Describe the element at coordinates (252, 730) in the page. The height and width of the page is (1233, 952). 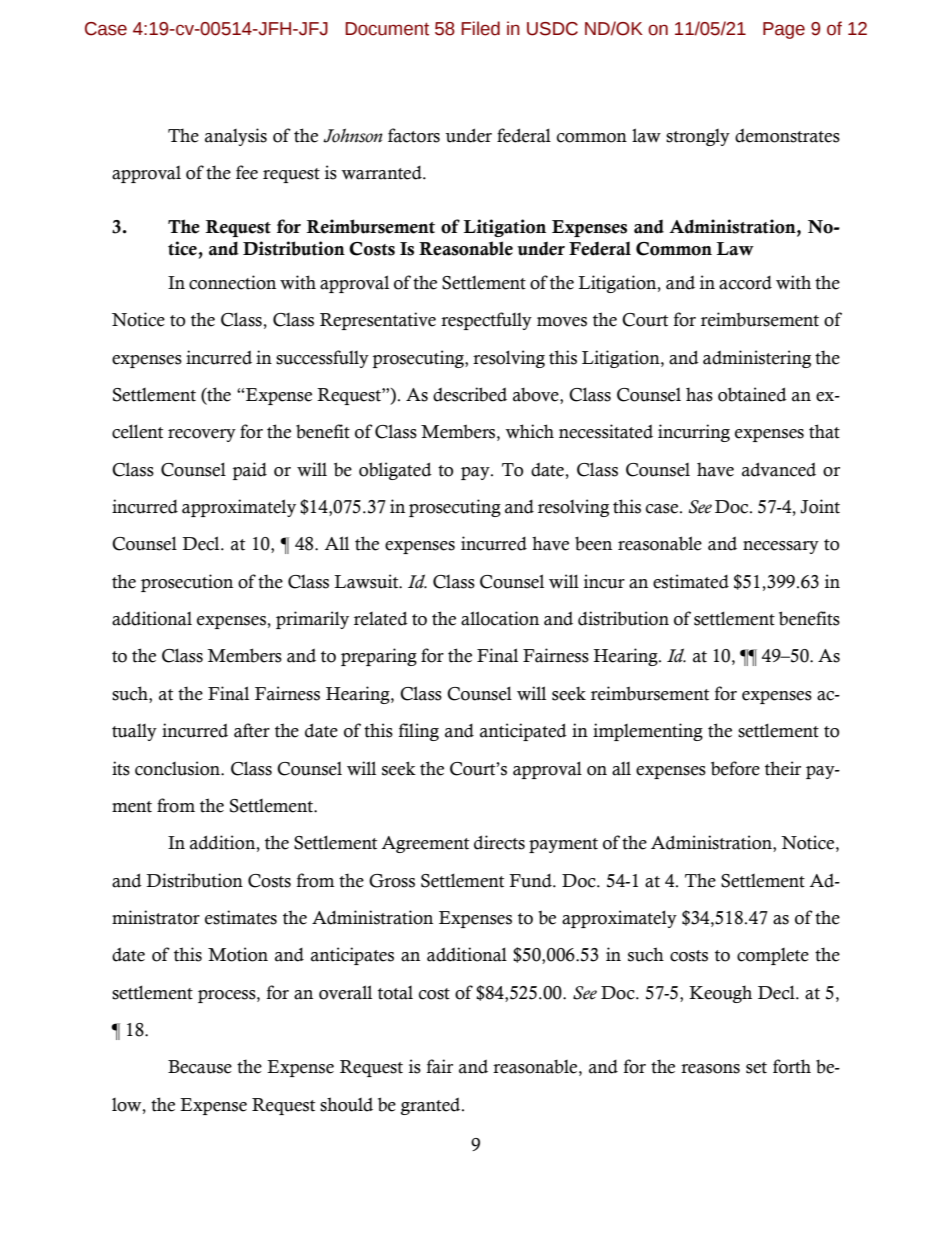
I see `after` at that location.
